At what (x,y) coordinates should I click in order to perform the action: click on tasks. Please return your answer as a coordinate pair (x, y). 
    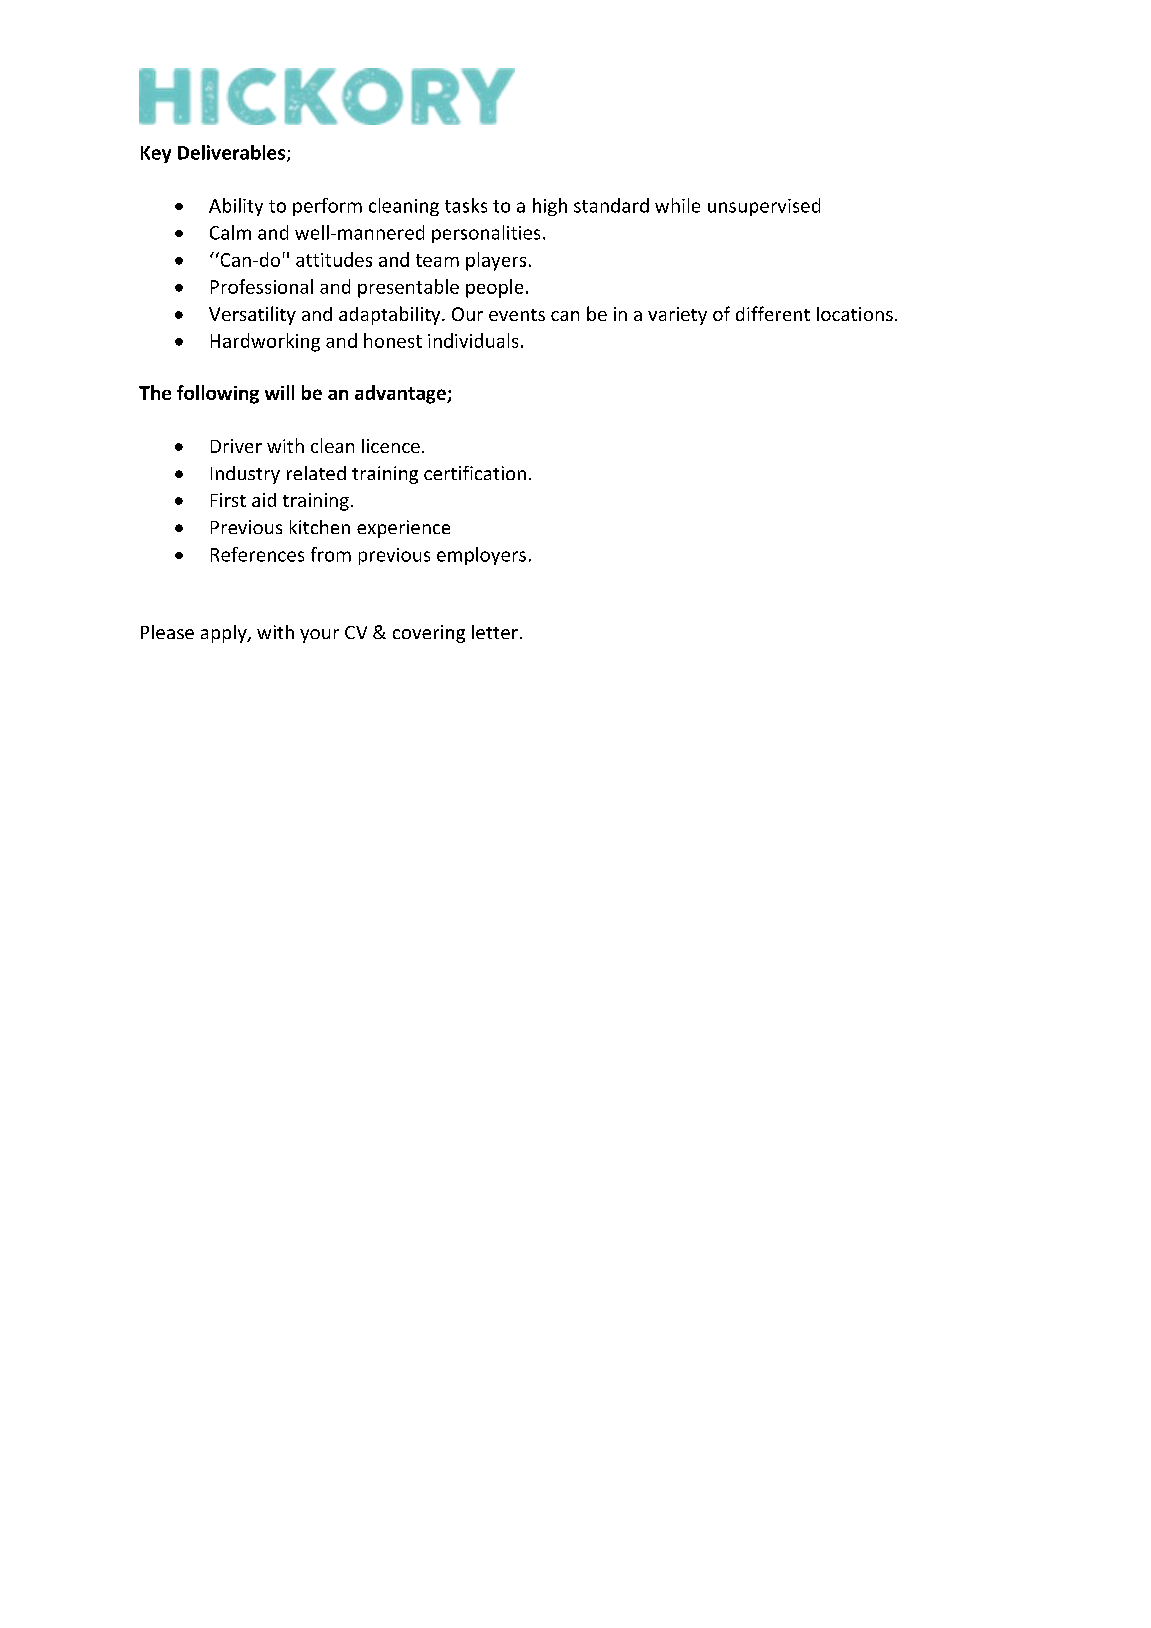
    Looking at the image, I should click on (466, 205).
